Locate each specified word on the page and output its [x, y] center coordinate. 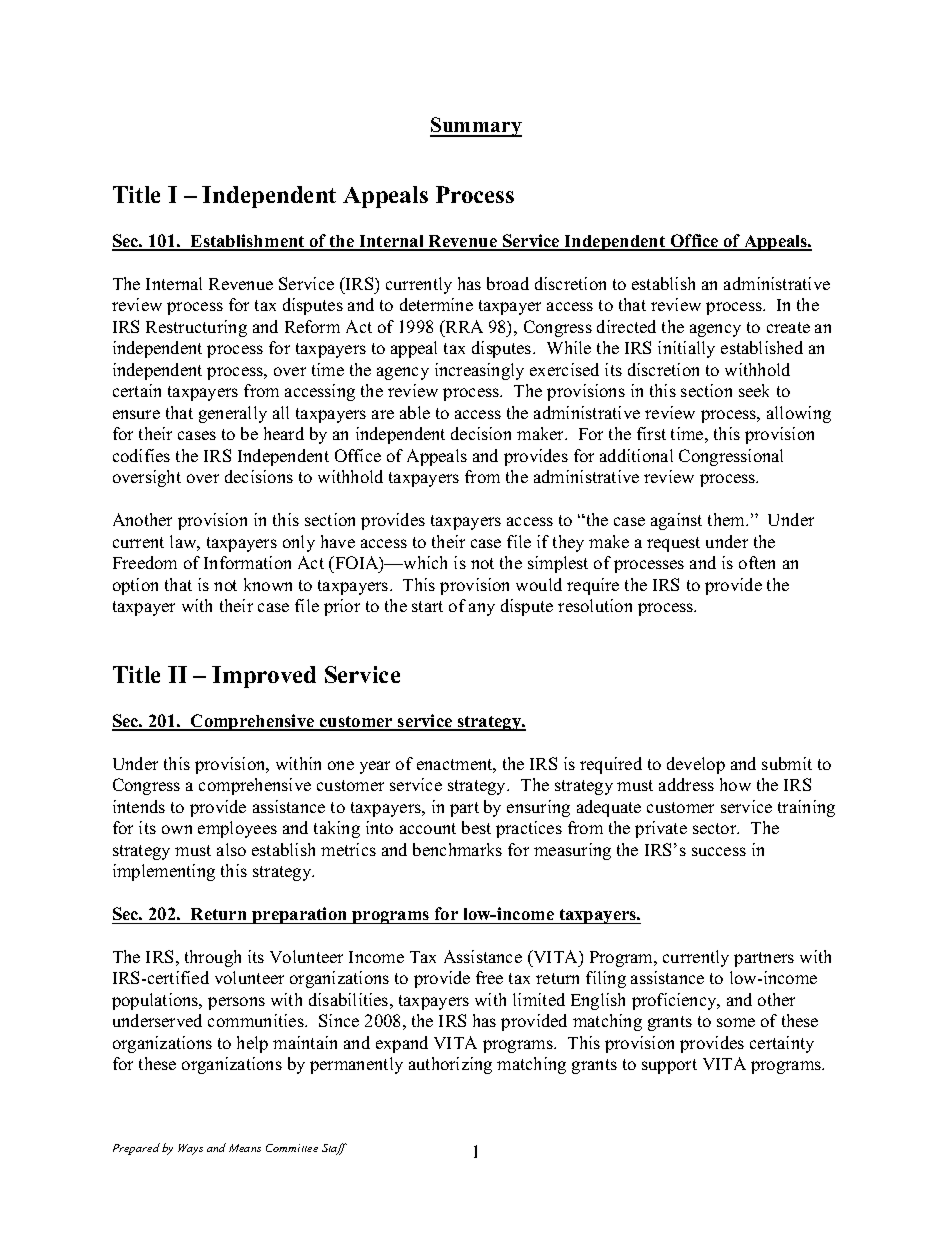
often [757, 562]
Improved [264, 677]
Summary [476, 127]
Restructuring [196, 328]
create [788, 327]
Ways [190, 1149]
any [482, 609]
